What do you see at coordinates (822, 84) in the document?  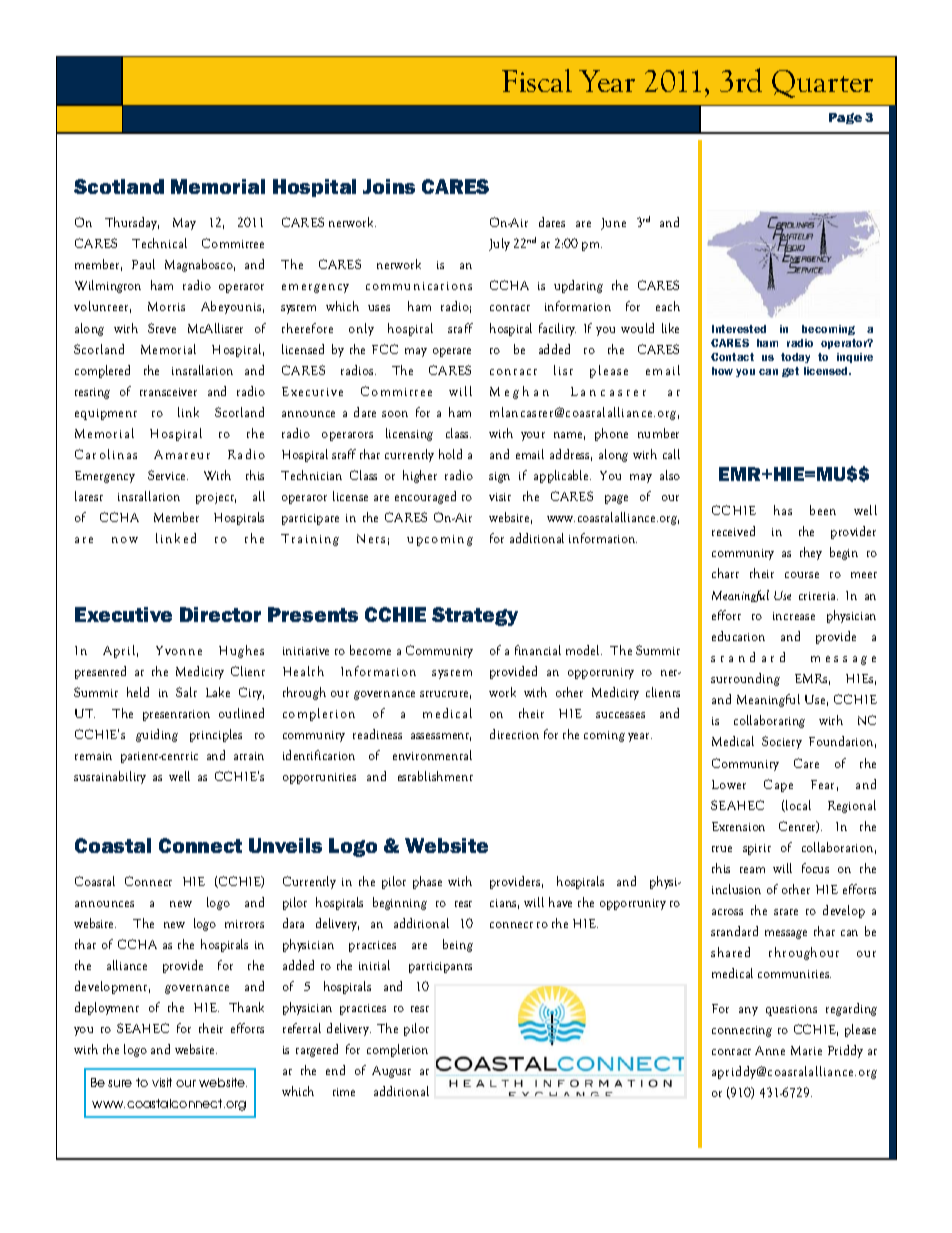 I see `Quarter` at bounding box center [822, 84].
